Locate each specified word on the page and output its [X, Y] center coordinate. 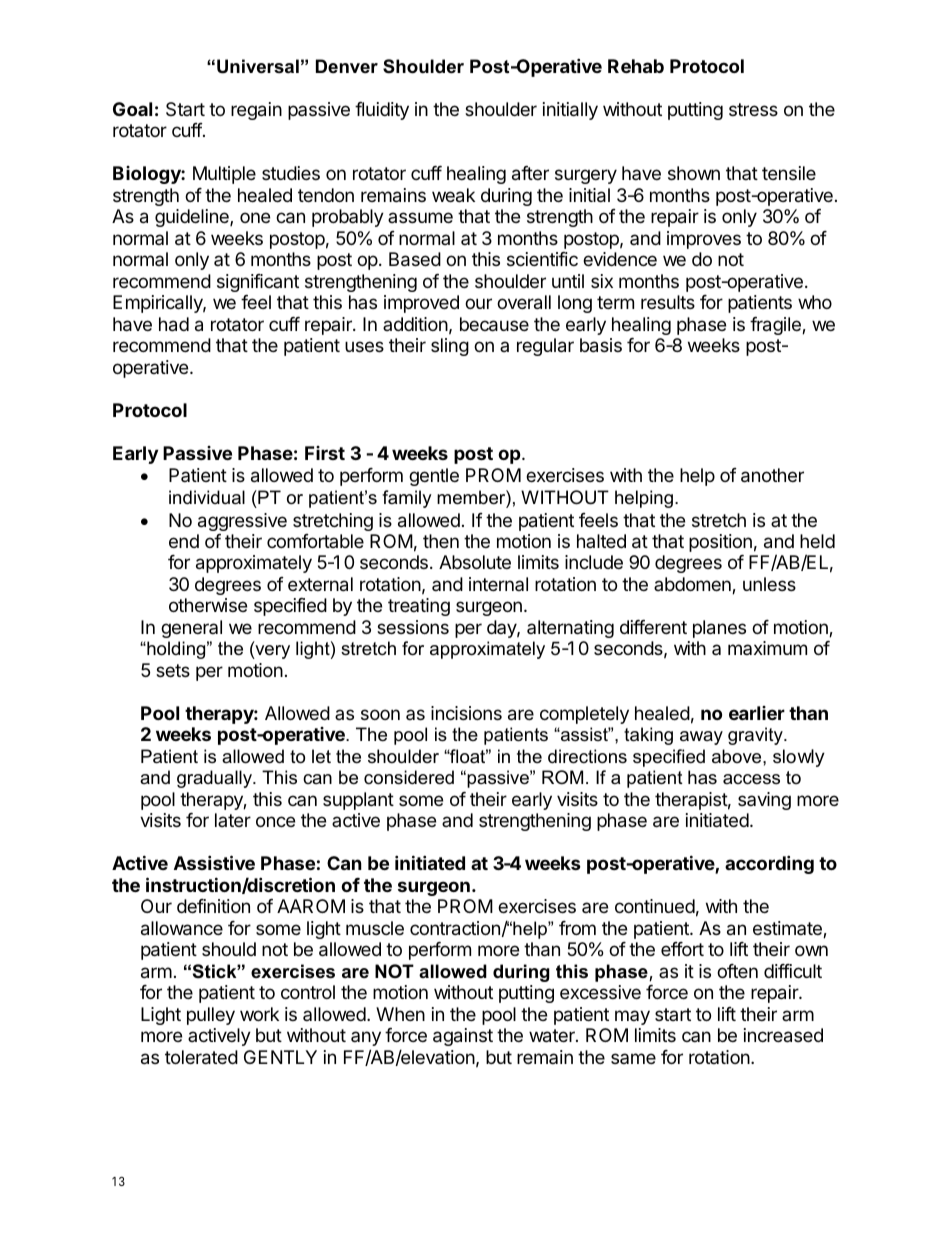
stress [753, 109]
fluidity [382, 111]
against [463, 1037]
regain [256, 111]
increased [783, 1035]
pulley [211, 1016]
